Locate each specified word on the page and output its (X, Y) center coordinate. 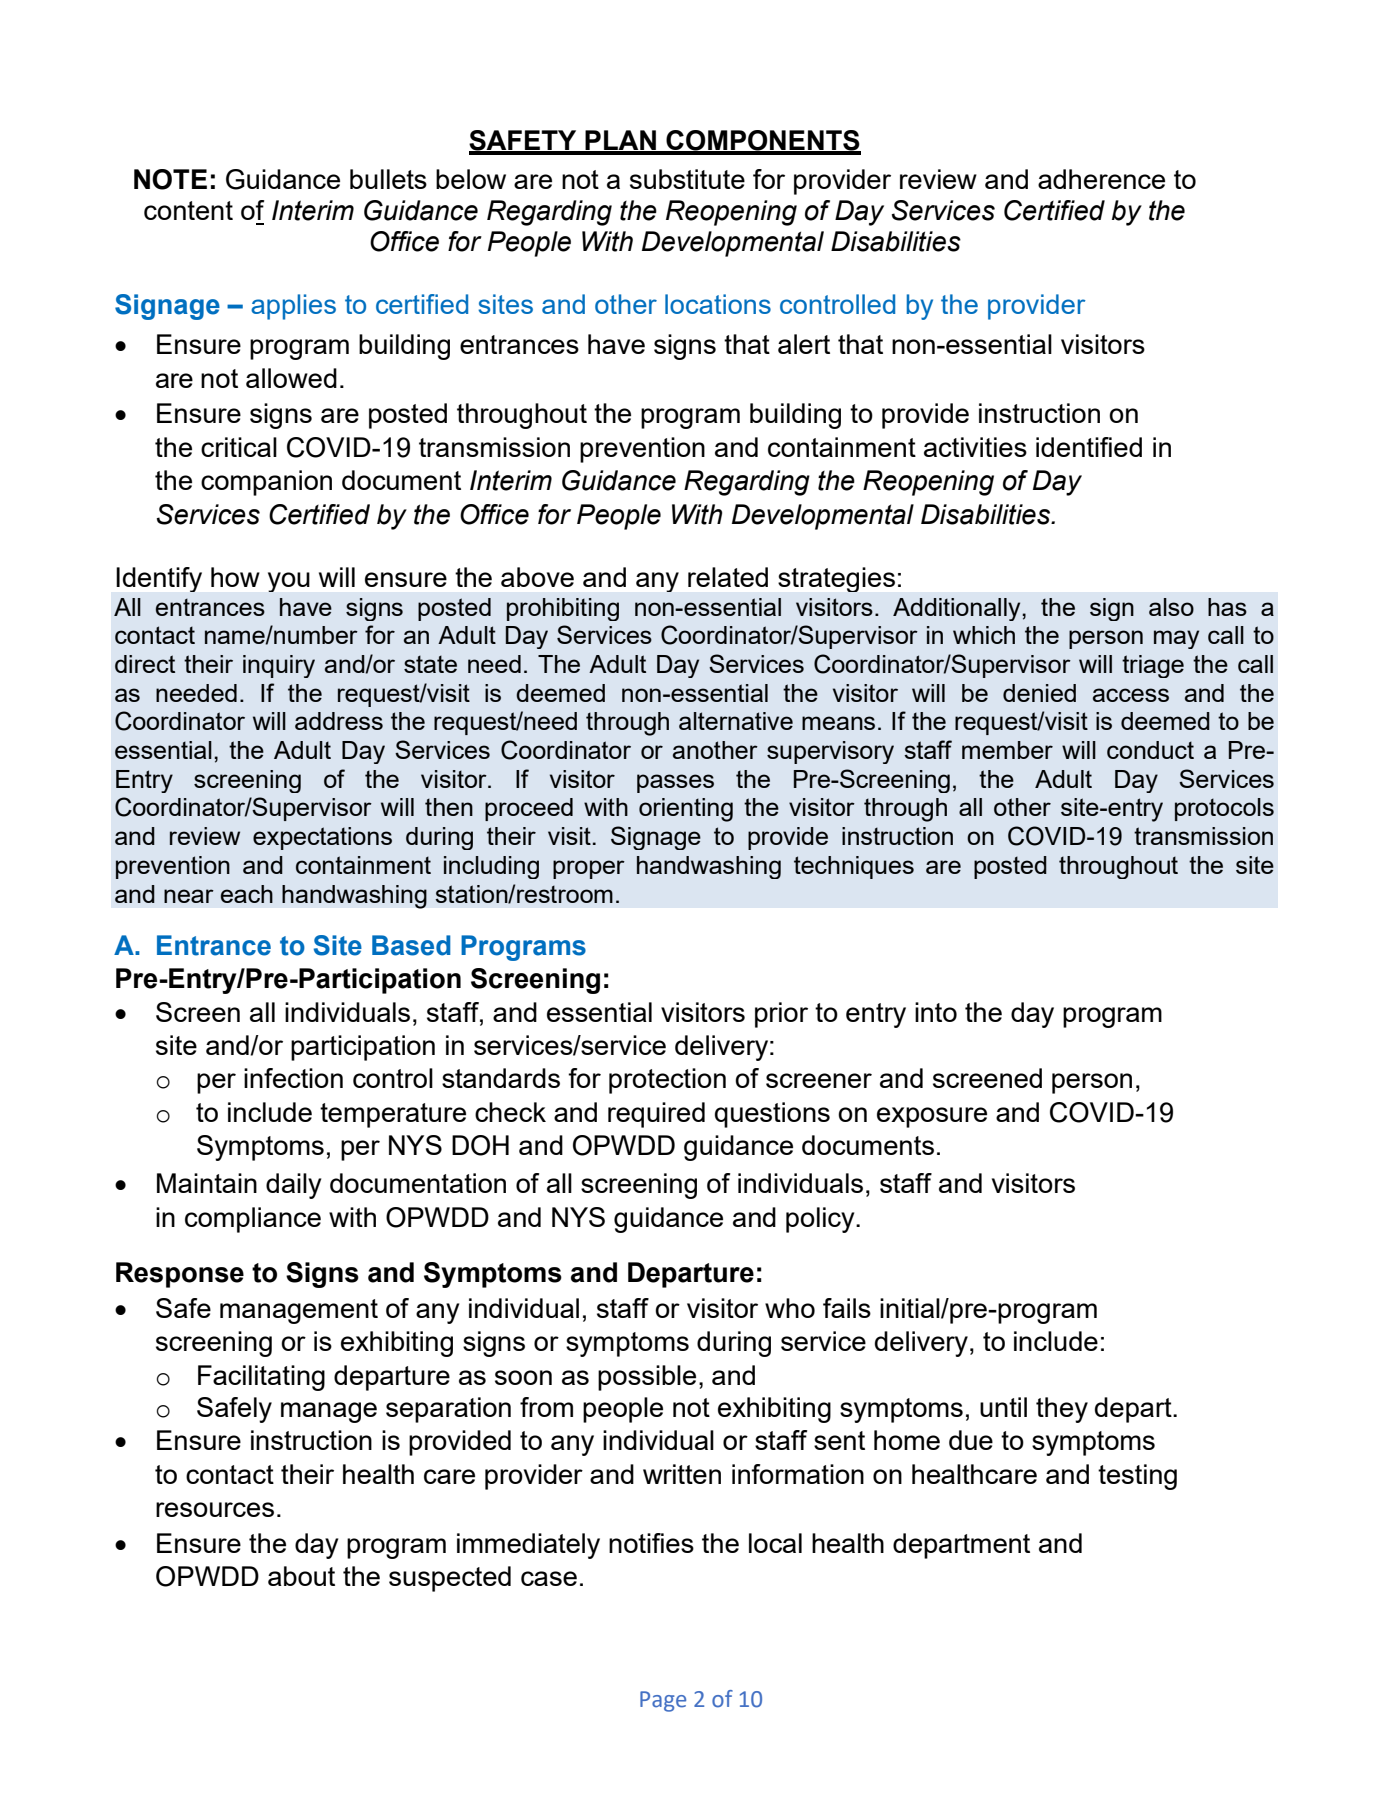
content (188, 210)
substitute (687, 179)
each (247, 894)
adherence (1101, 179)
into (936, 1012)
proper (589, 869)
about (301, 1576)
